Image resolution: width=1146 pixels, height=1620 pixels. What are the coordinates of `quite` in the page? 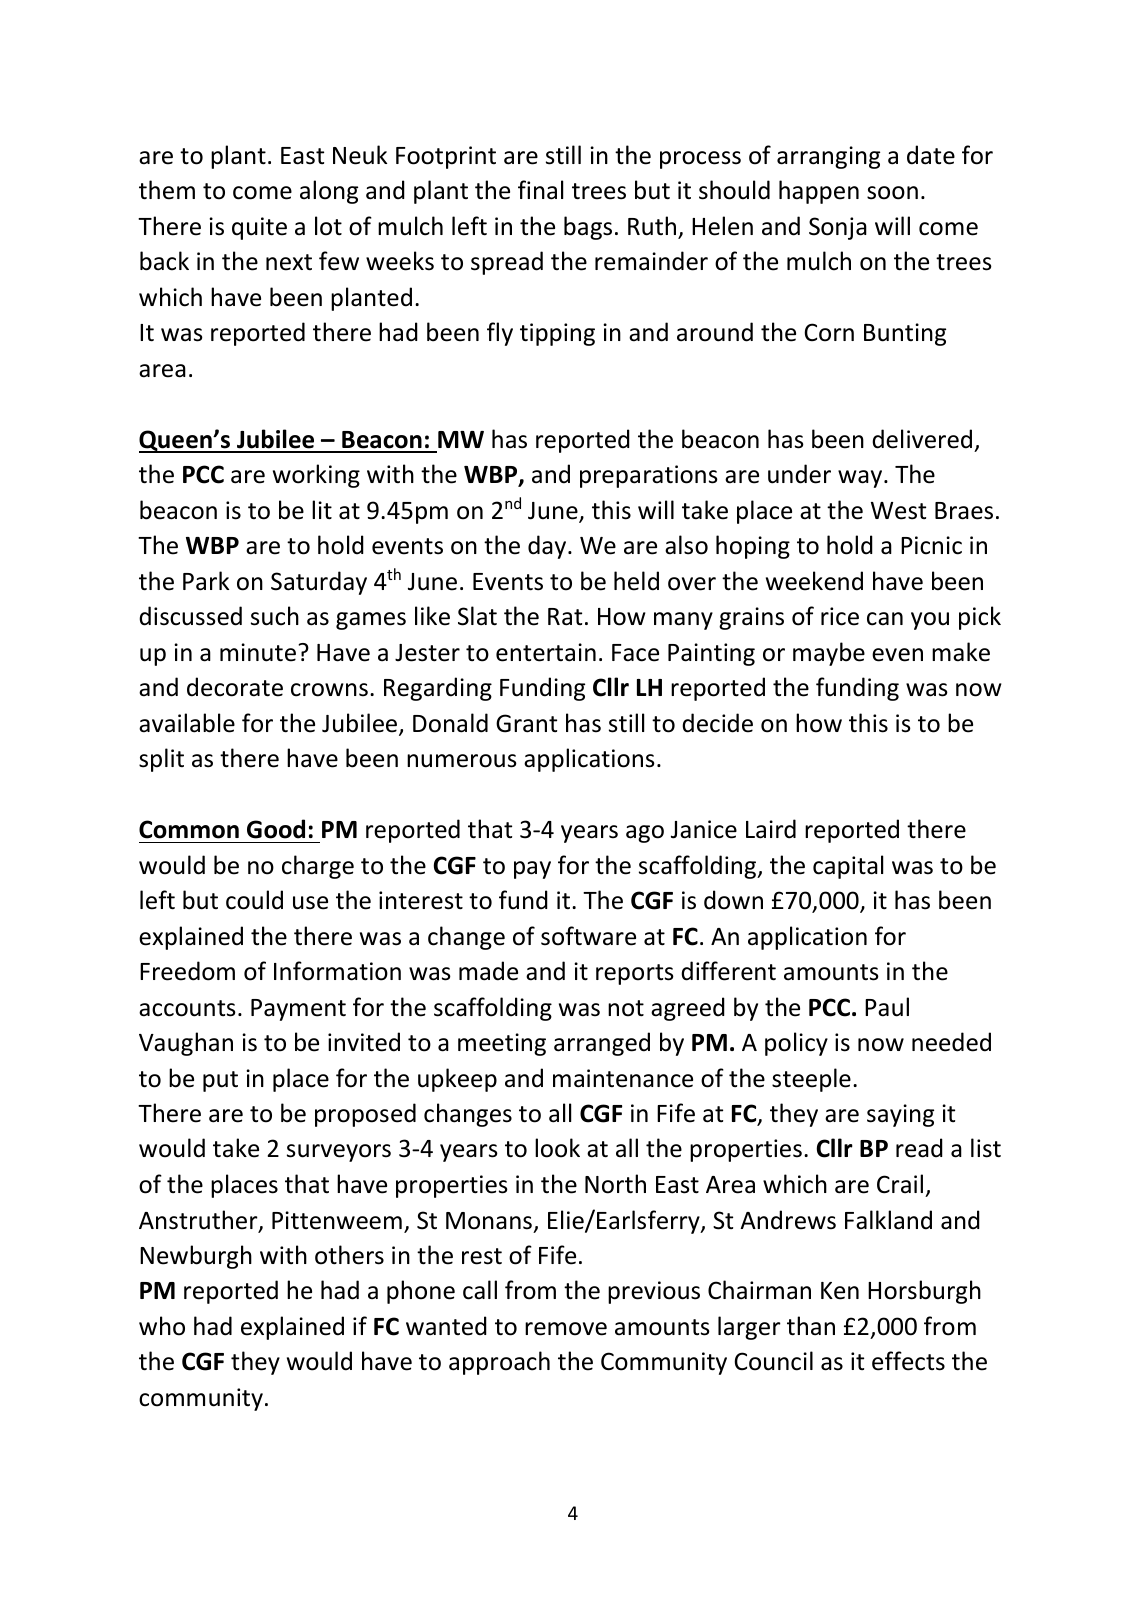 It's located at (259, 228).
